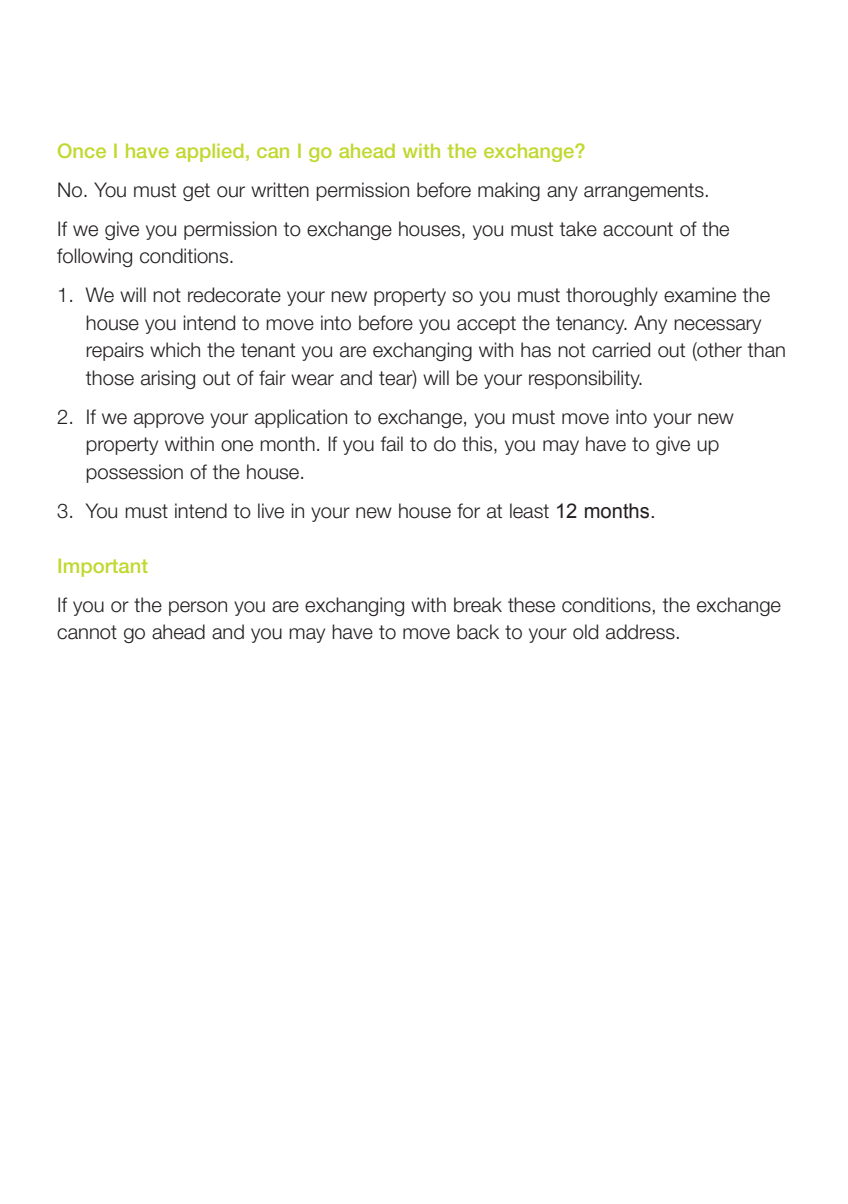 The height and width of the page is (1204, 848). What do you see at coordinates (198, 608) in the page?
I see `person` at bounding box center [198, 608].
